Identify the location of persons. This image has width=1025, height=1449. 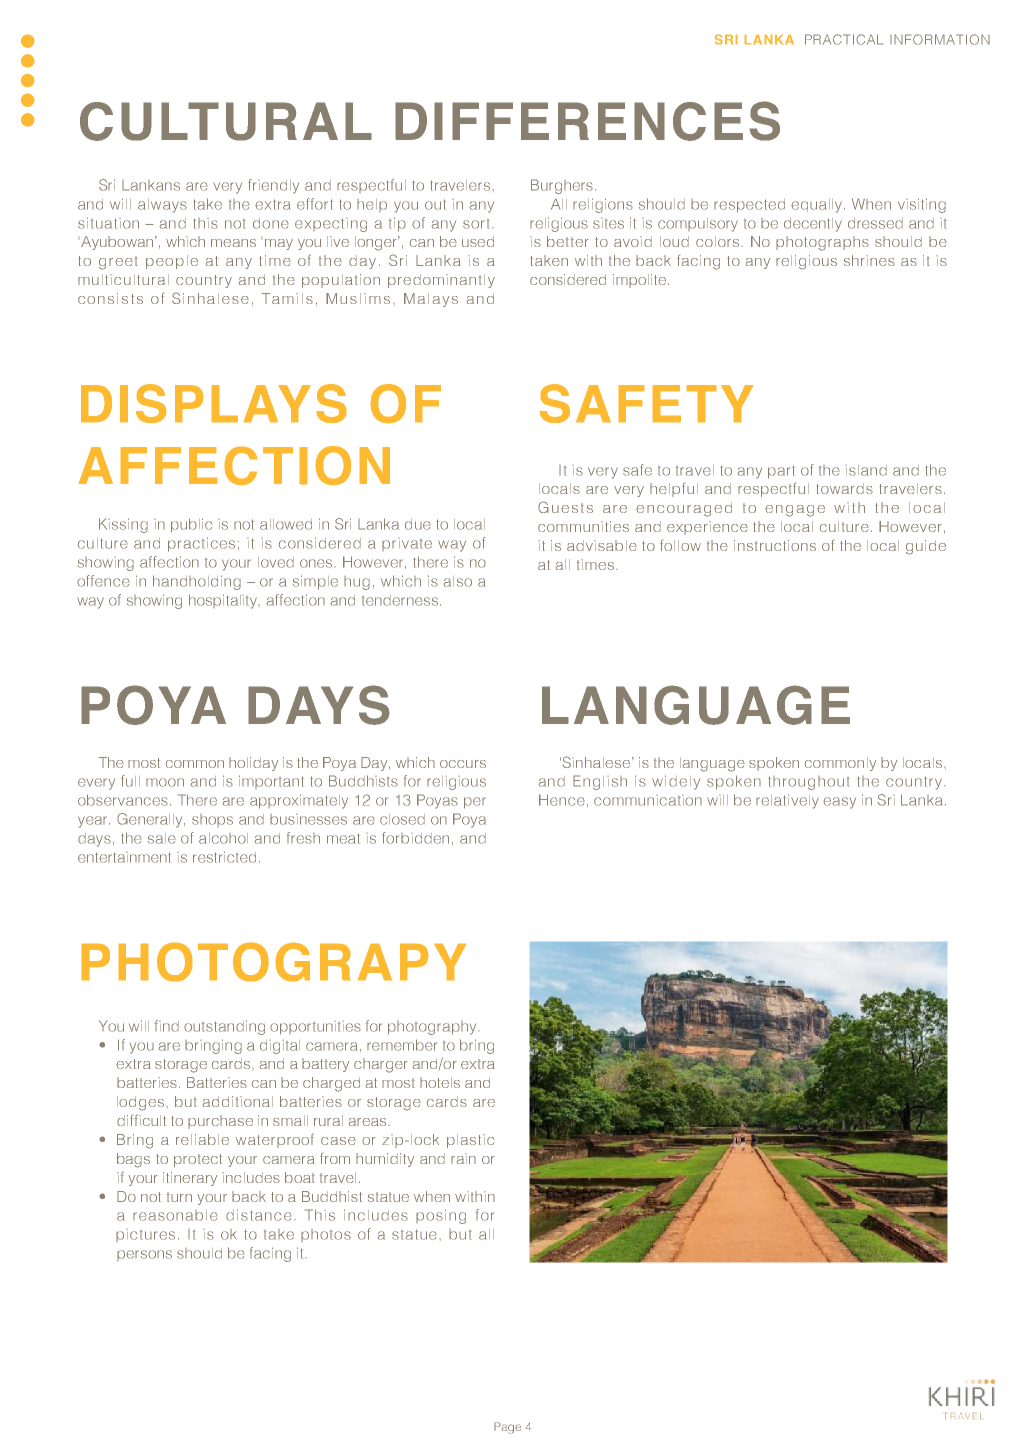
(144, 1255).
